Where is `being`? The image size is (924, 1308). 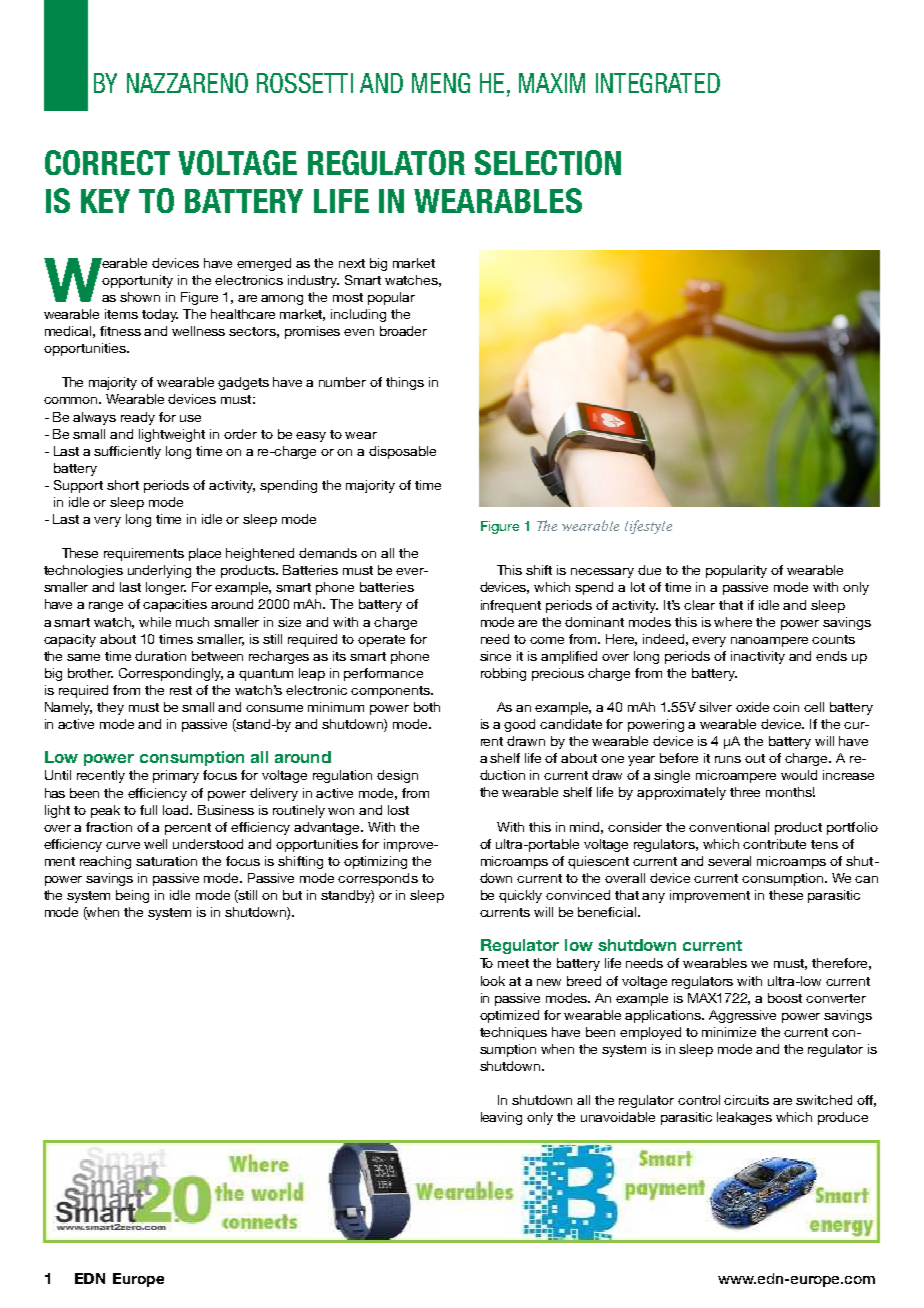
being is located at coordinates (132, 896).
